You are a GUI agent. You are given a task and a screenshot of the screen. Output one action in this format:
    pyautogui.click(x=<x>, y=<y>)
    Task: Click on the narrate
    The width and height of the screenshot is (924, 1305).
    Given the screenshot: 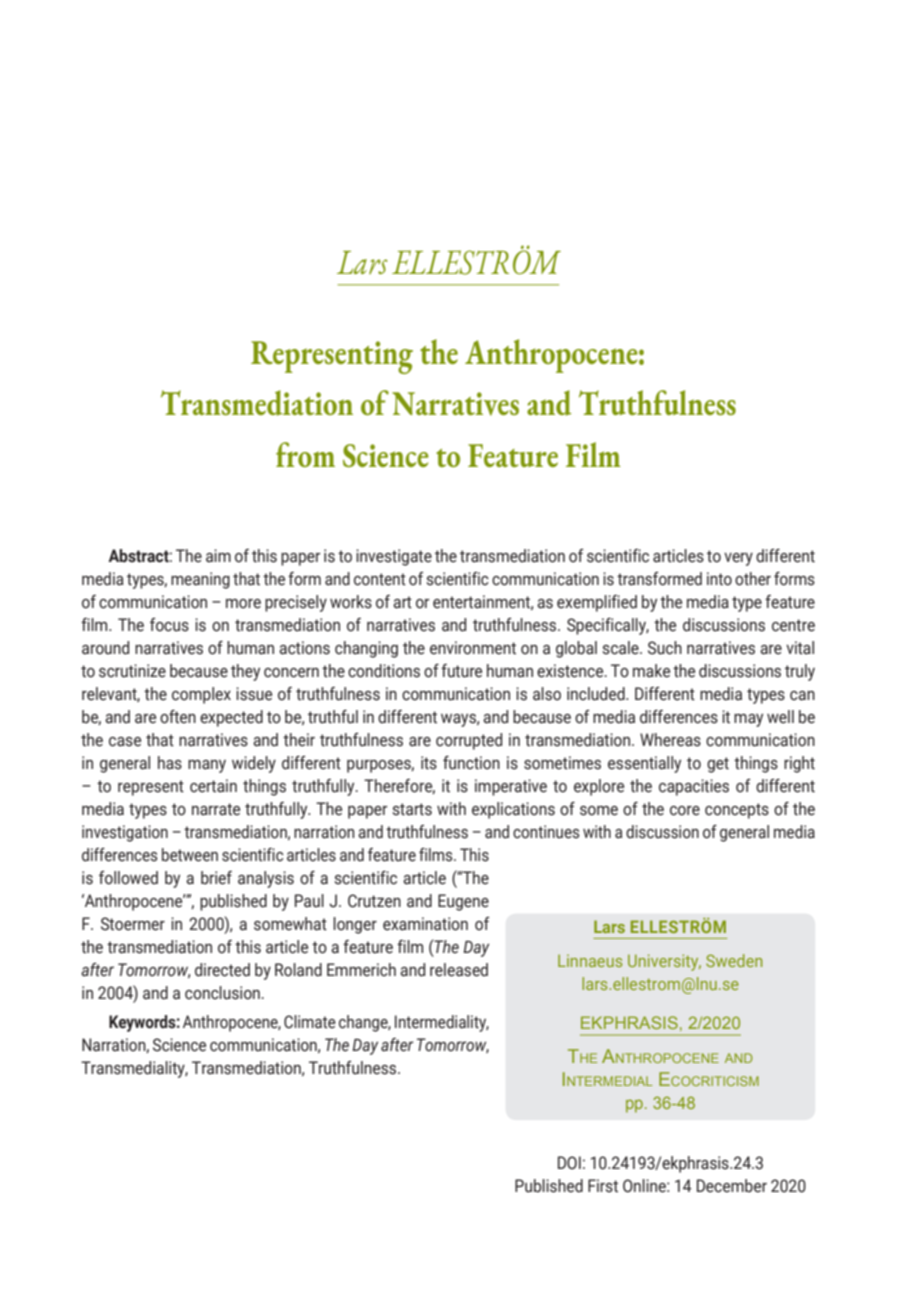 What is the action you would take?
    pyautogui.click(x=216, y=809)
